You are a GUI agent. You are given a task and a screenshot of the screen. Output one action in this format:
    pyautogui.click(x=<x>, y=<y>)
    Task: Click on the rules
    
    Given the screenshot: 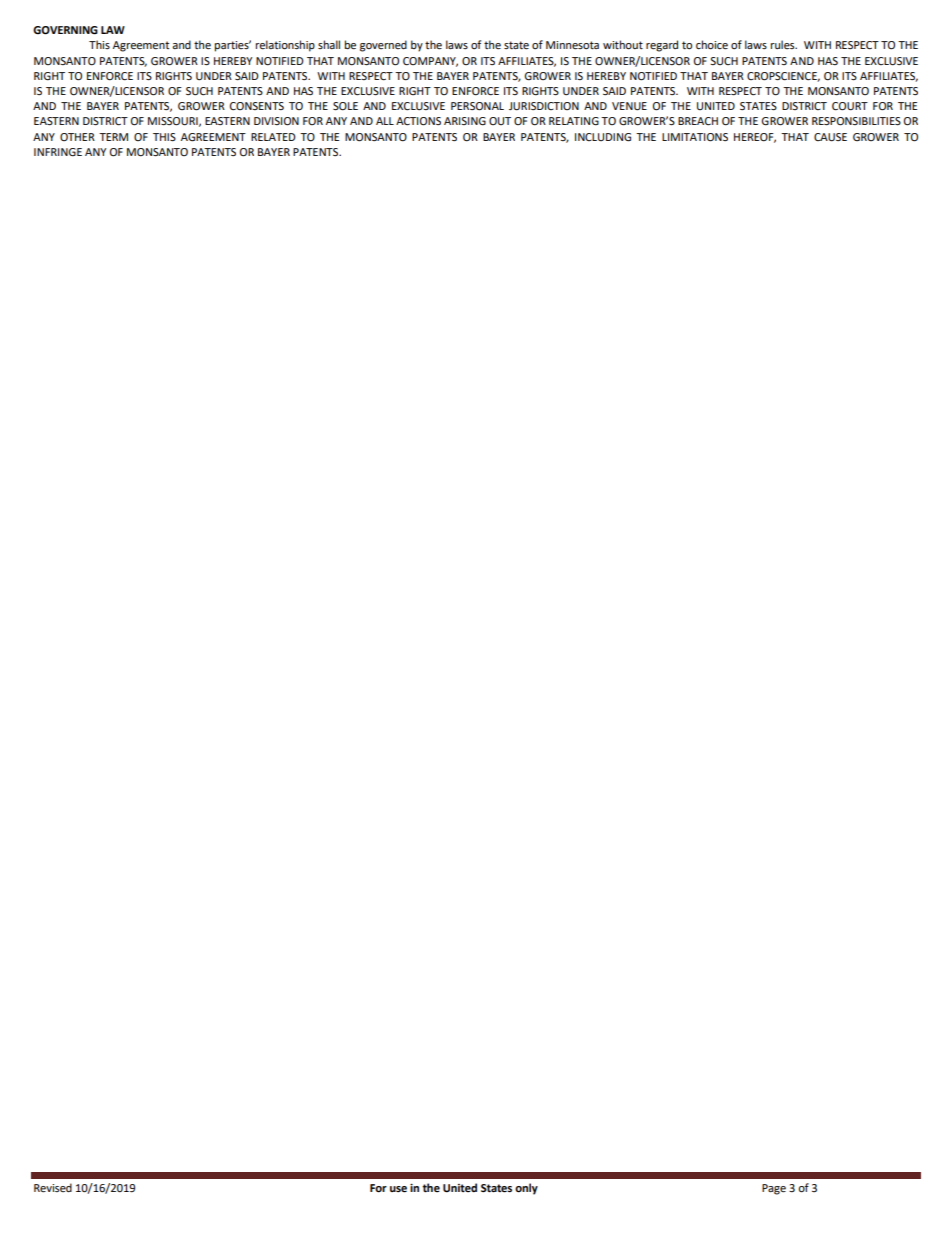 What is the action you would take?
    pyautogui.click(x=784, y=44)
